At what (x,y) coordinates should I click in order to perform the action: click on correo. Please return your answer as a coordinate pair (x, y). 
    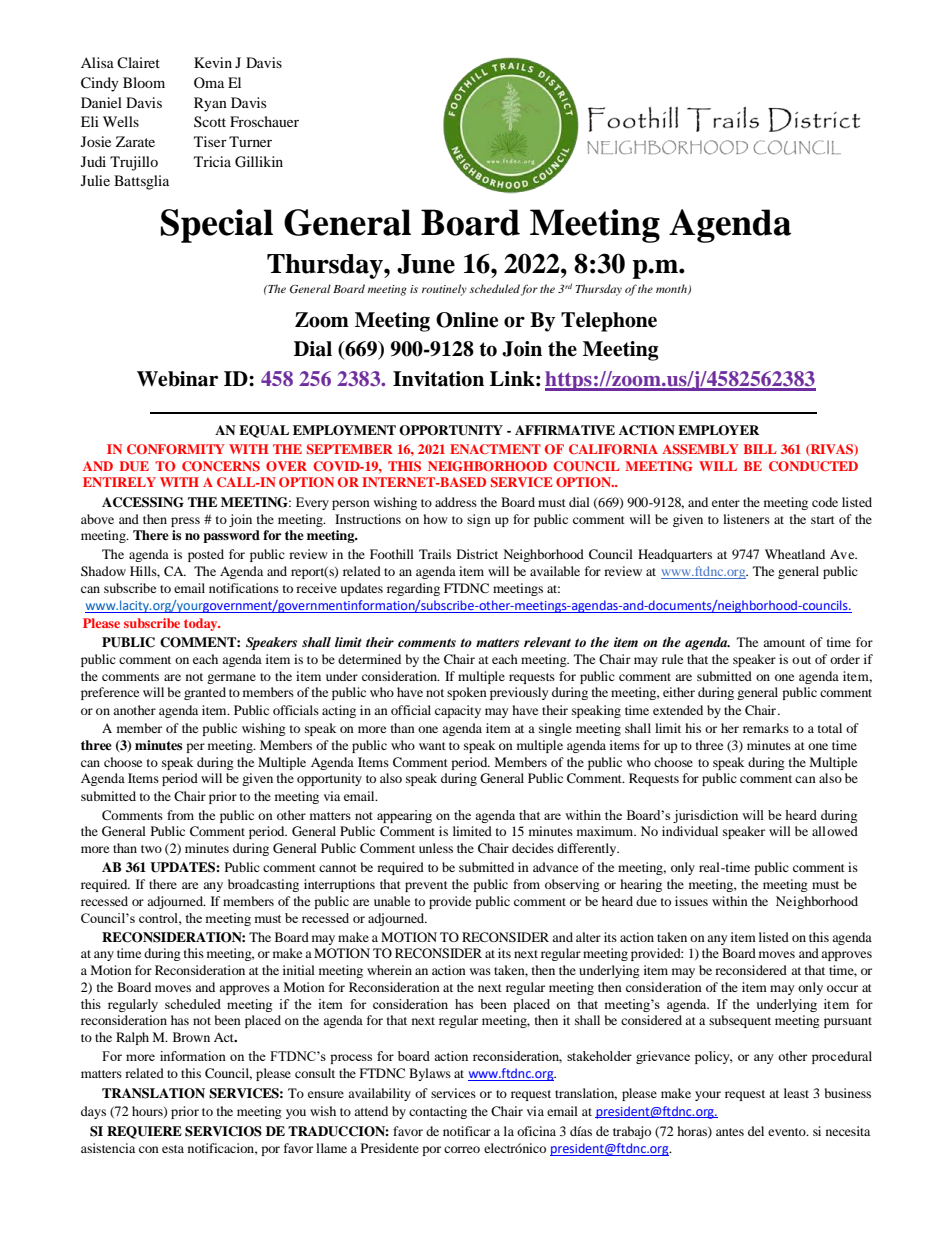
    Looking at the image, I should click on (462, 1149).
